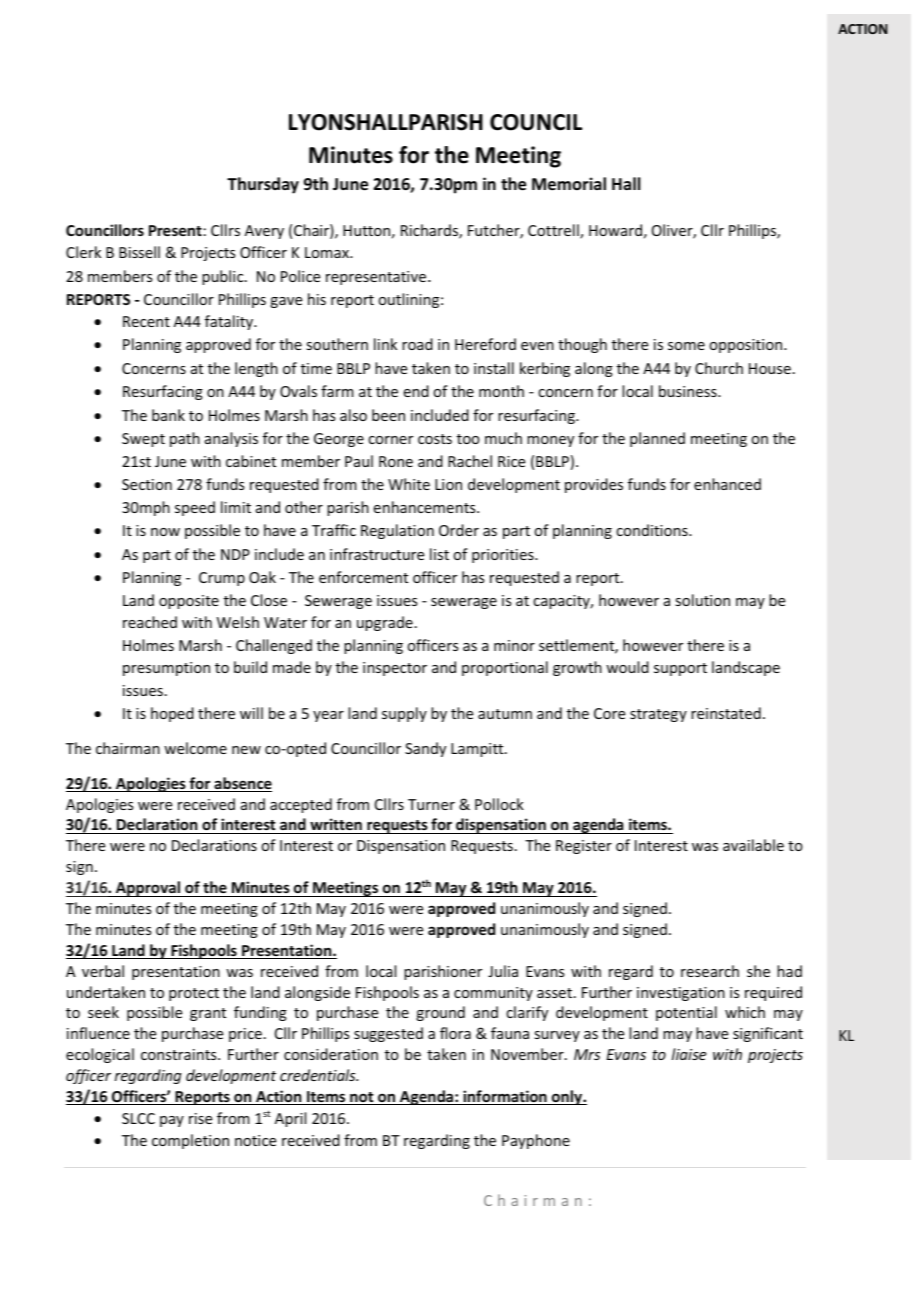 The image size is (924, 1308). What do you see at coordinates (395, 669) in the screenshot?
I see `inspector` at bounding box center [395, 669].
